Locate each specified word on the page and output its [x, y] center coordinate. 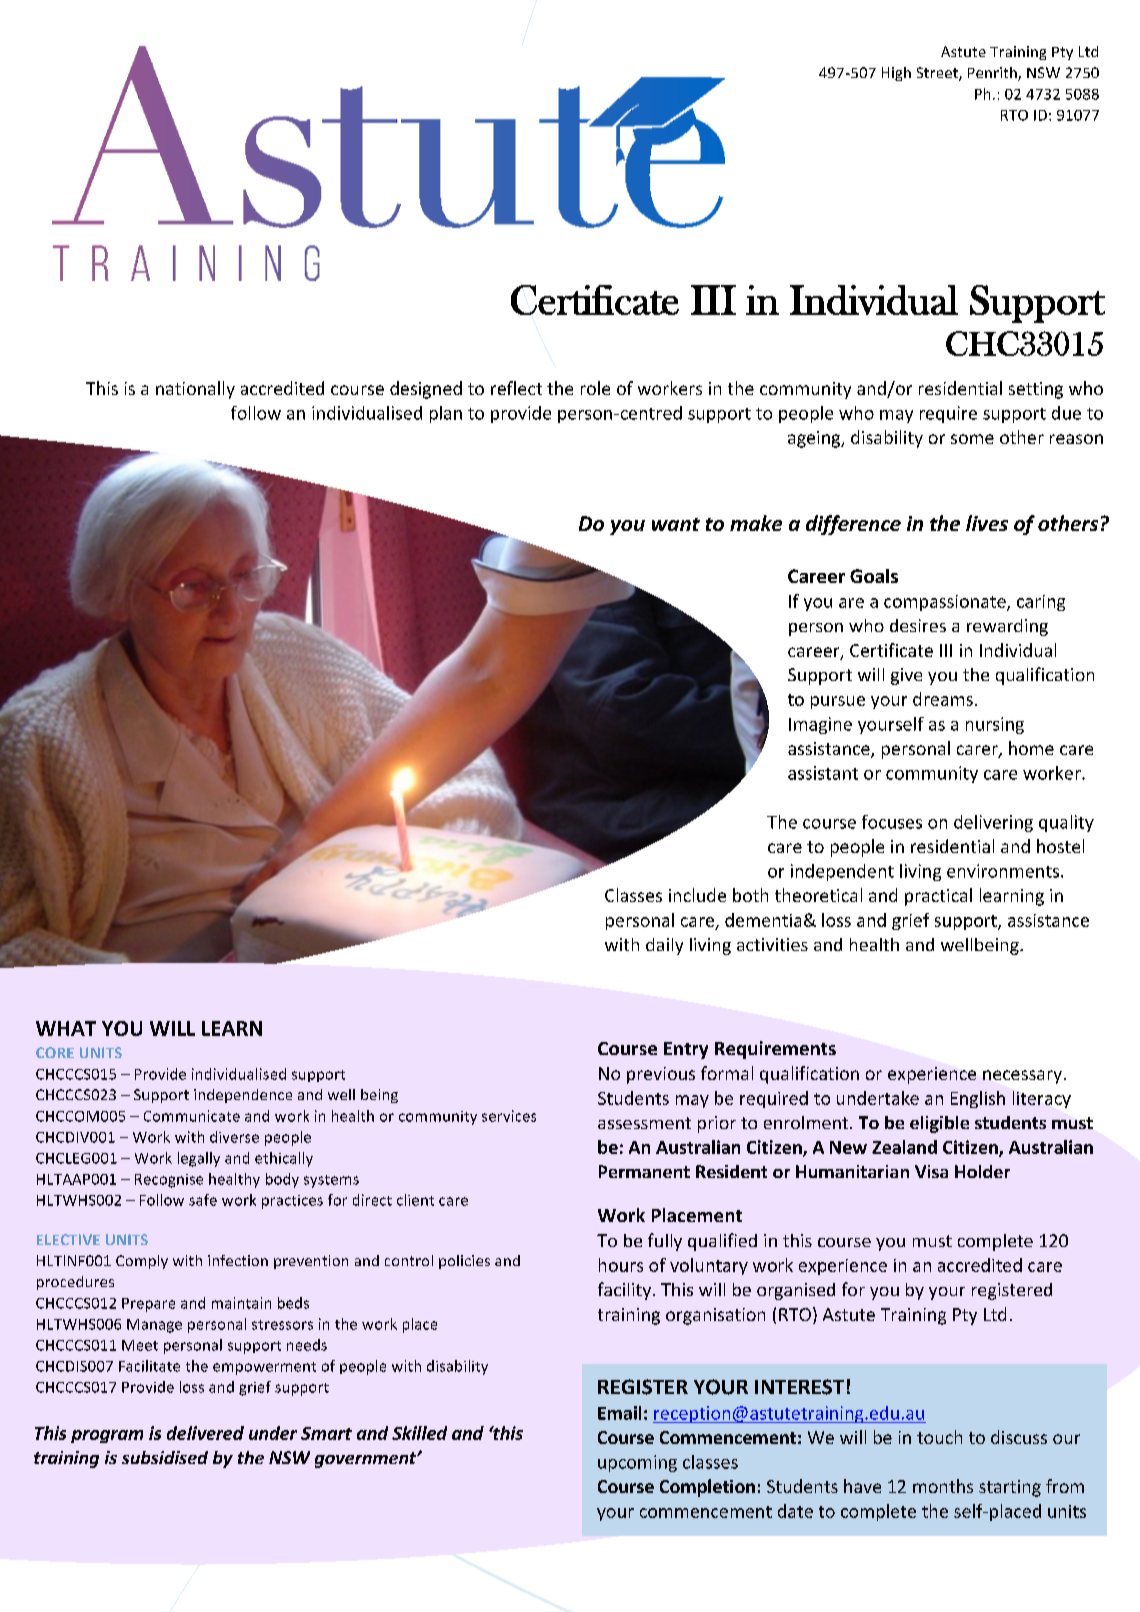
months [943, 1486]
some [972, 439]
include [697, 895]
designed [426, 390]
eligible [939, 1124]
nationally [195, 390]
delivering [993, 823]
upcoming [637, 1463]
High [896, 74]
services [509, 1116]
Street [938, 74]
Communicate [192, 1116]
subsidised [165, 1457]
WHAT [66, 1028]
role [595, 388]
